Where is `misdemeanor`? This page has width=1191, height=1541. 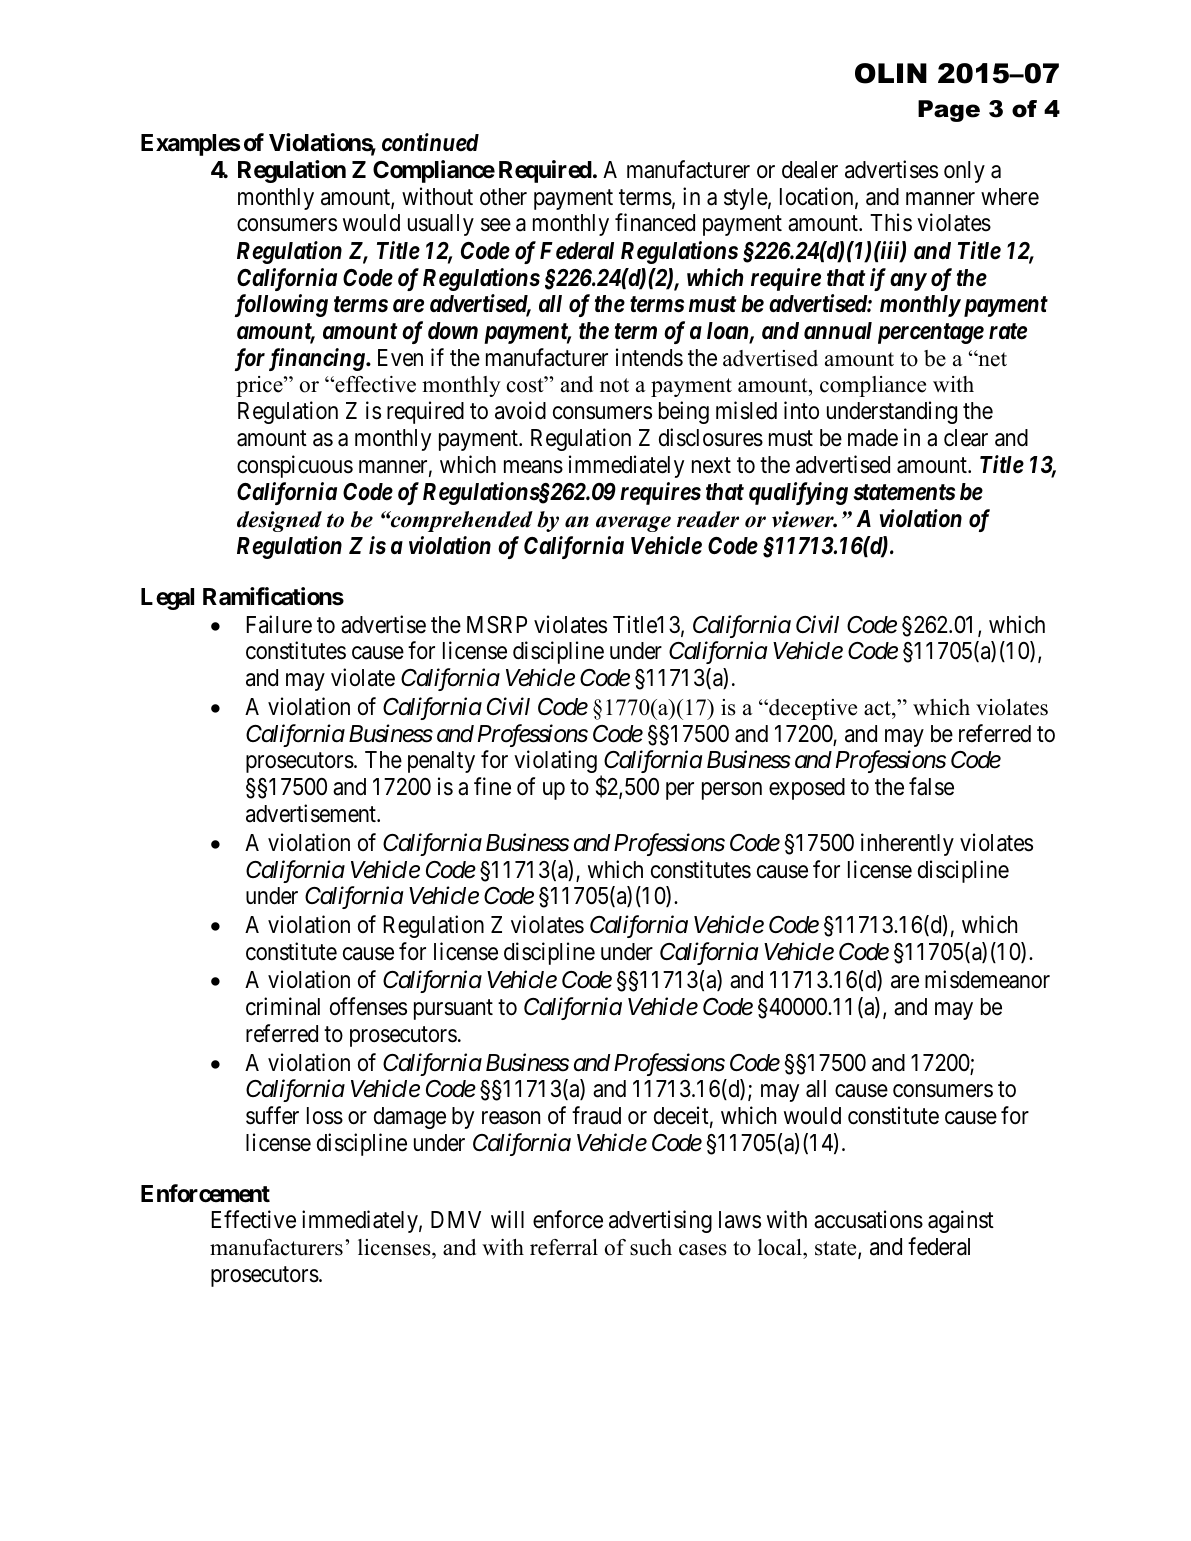
misdemeanor is located at coordinates (987, 980).
